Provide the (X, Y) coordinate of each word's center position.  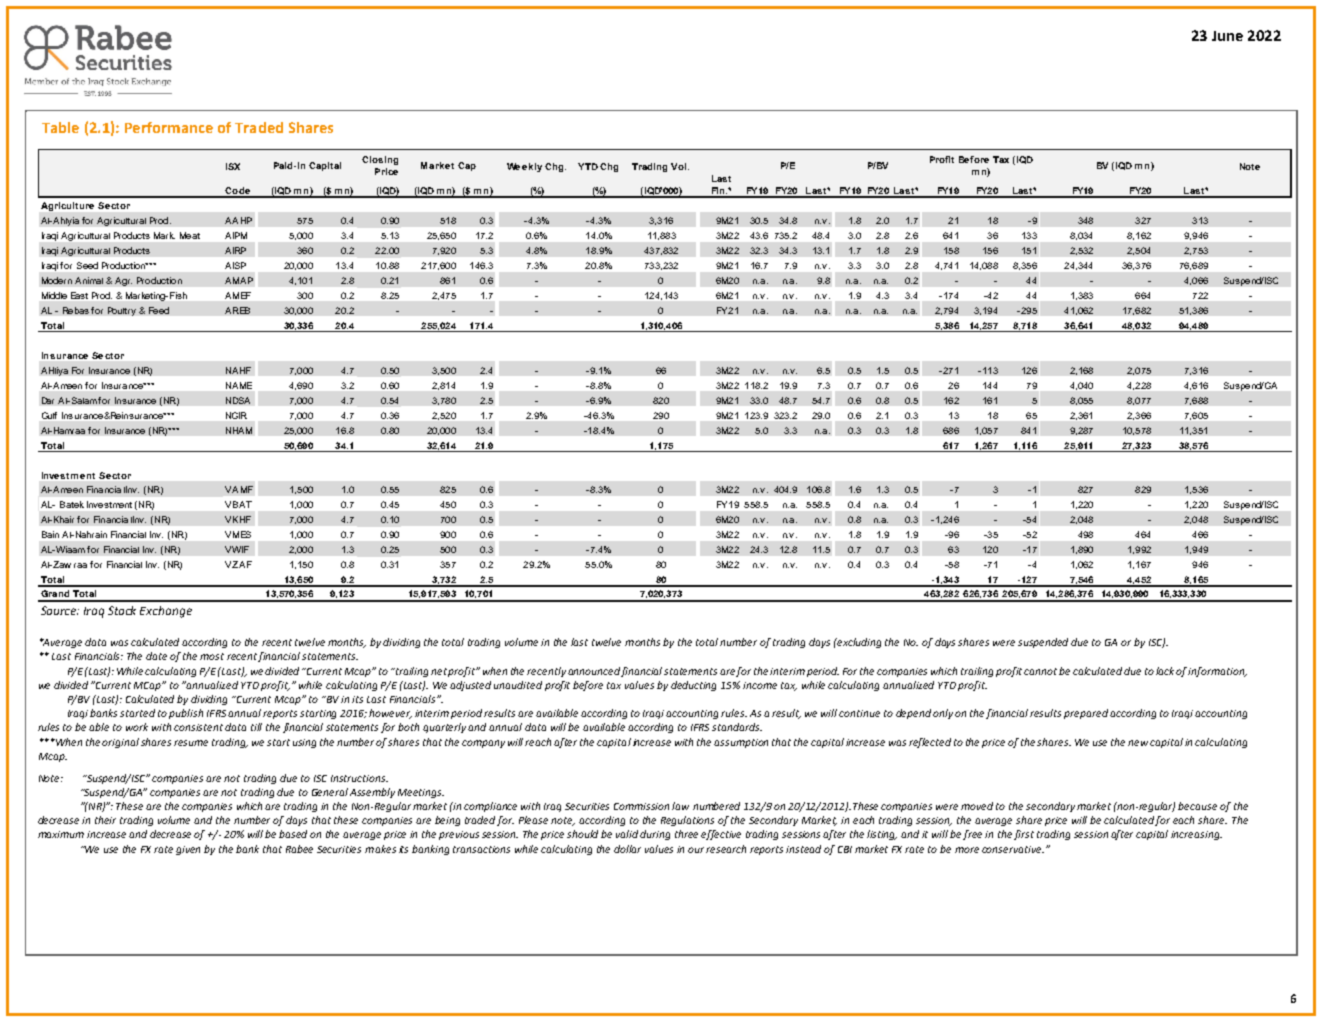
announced (595, 672)
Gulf (49, 415)
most (212, 656)
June (1227, 36)
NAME (239, 385)
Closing (380, 160)
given (188, 850)
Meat (190, 235)
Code (237, 192)
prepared (1086, 714)
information (1217, 672)
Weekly (524, 167)
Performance (169, 127)
